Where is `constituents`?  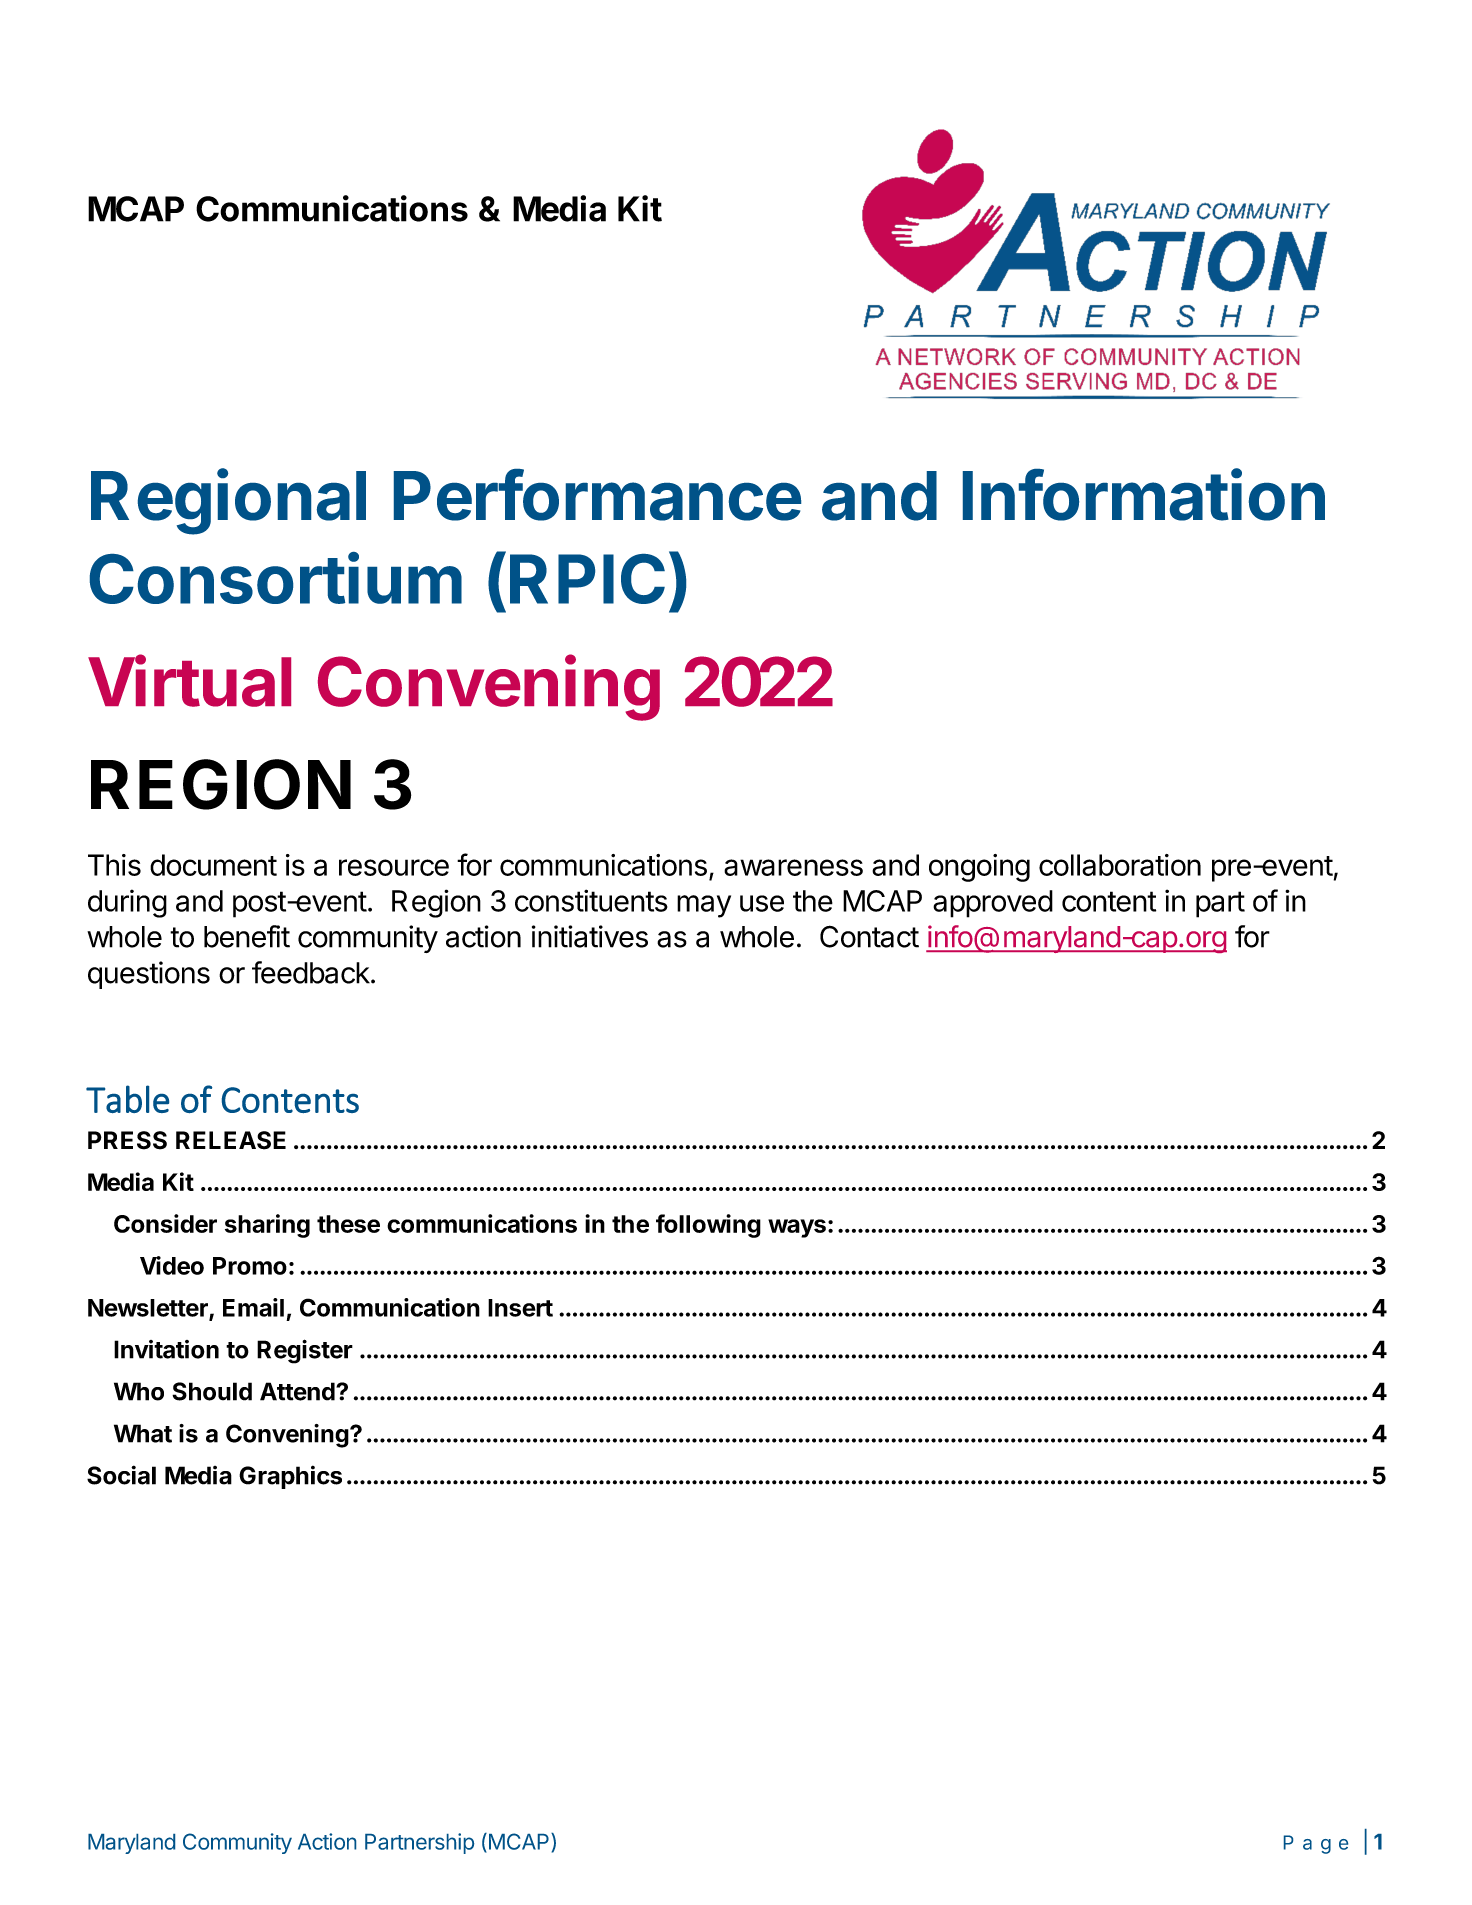 constituents is located at coordinates (591, 900).
